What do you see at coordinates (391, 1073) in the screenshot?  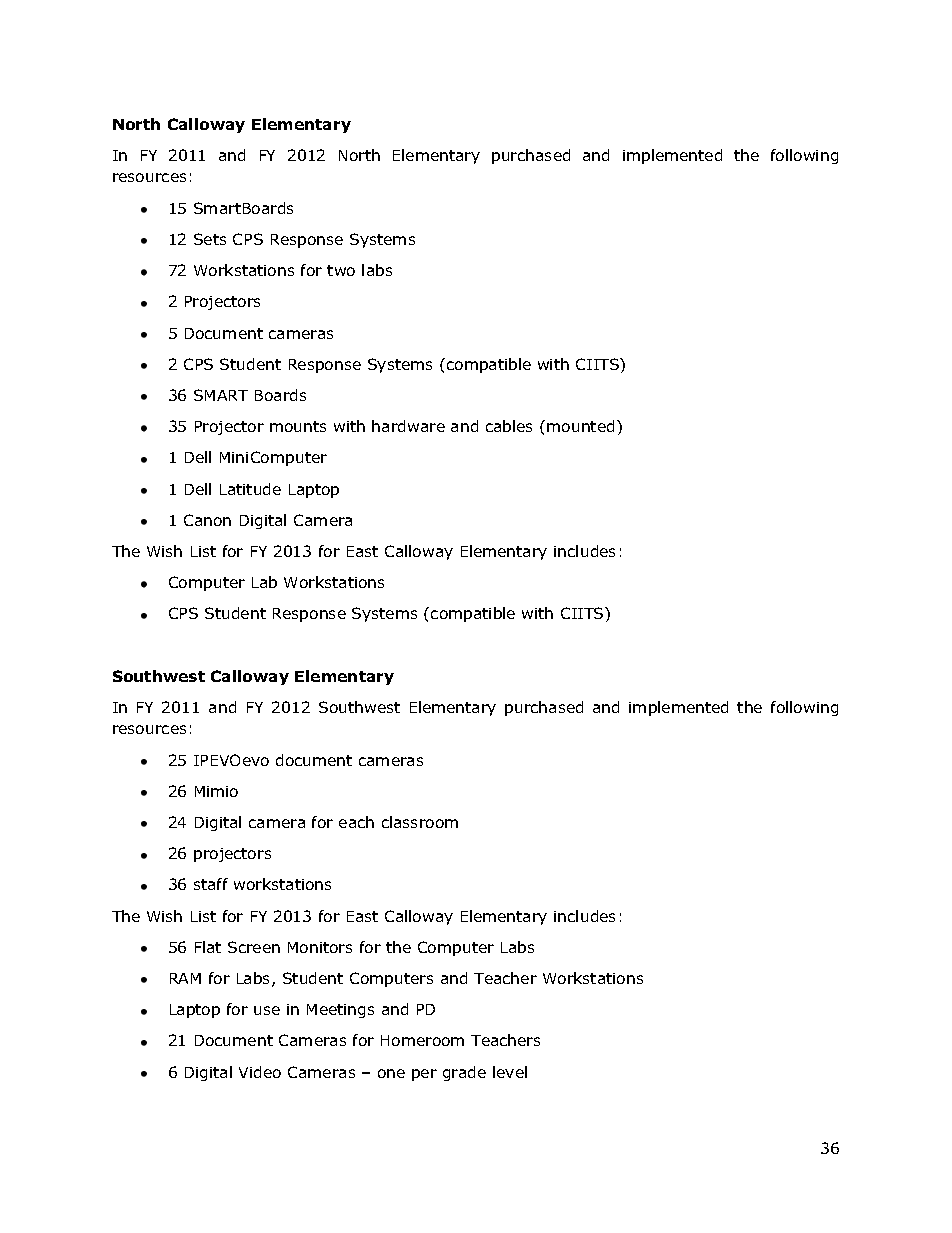 I see `one` at bounding box center [391, 1073].
